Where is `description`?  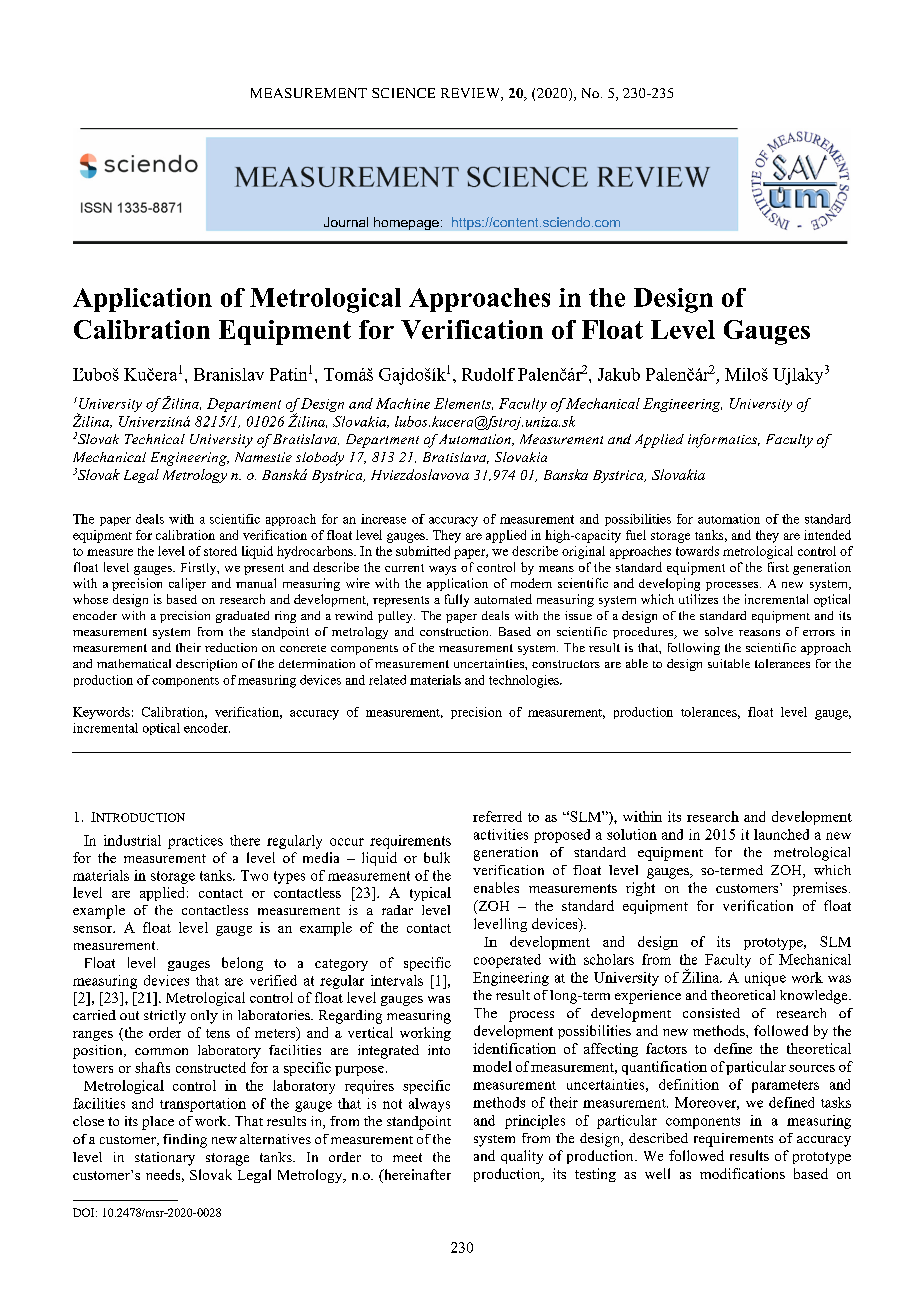
description is located at coordinates (206, 665).
